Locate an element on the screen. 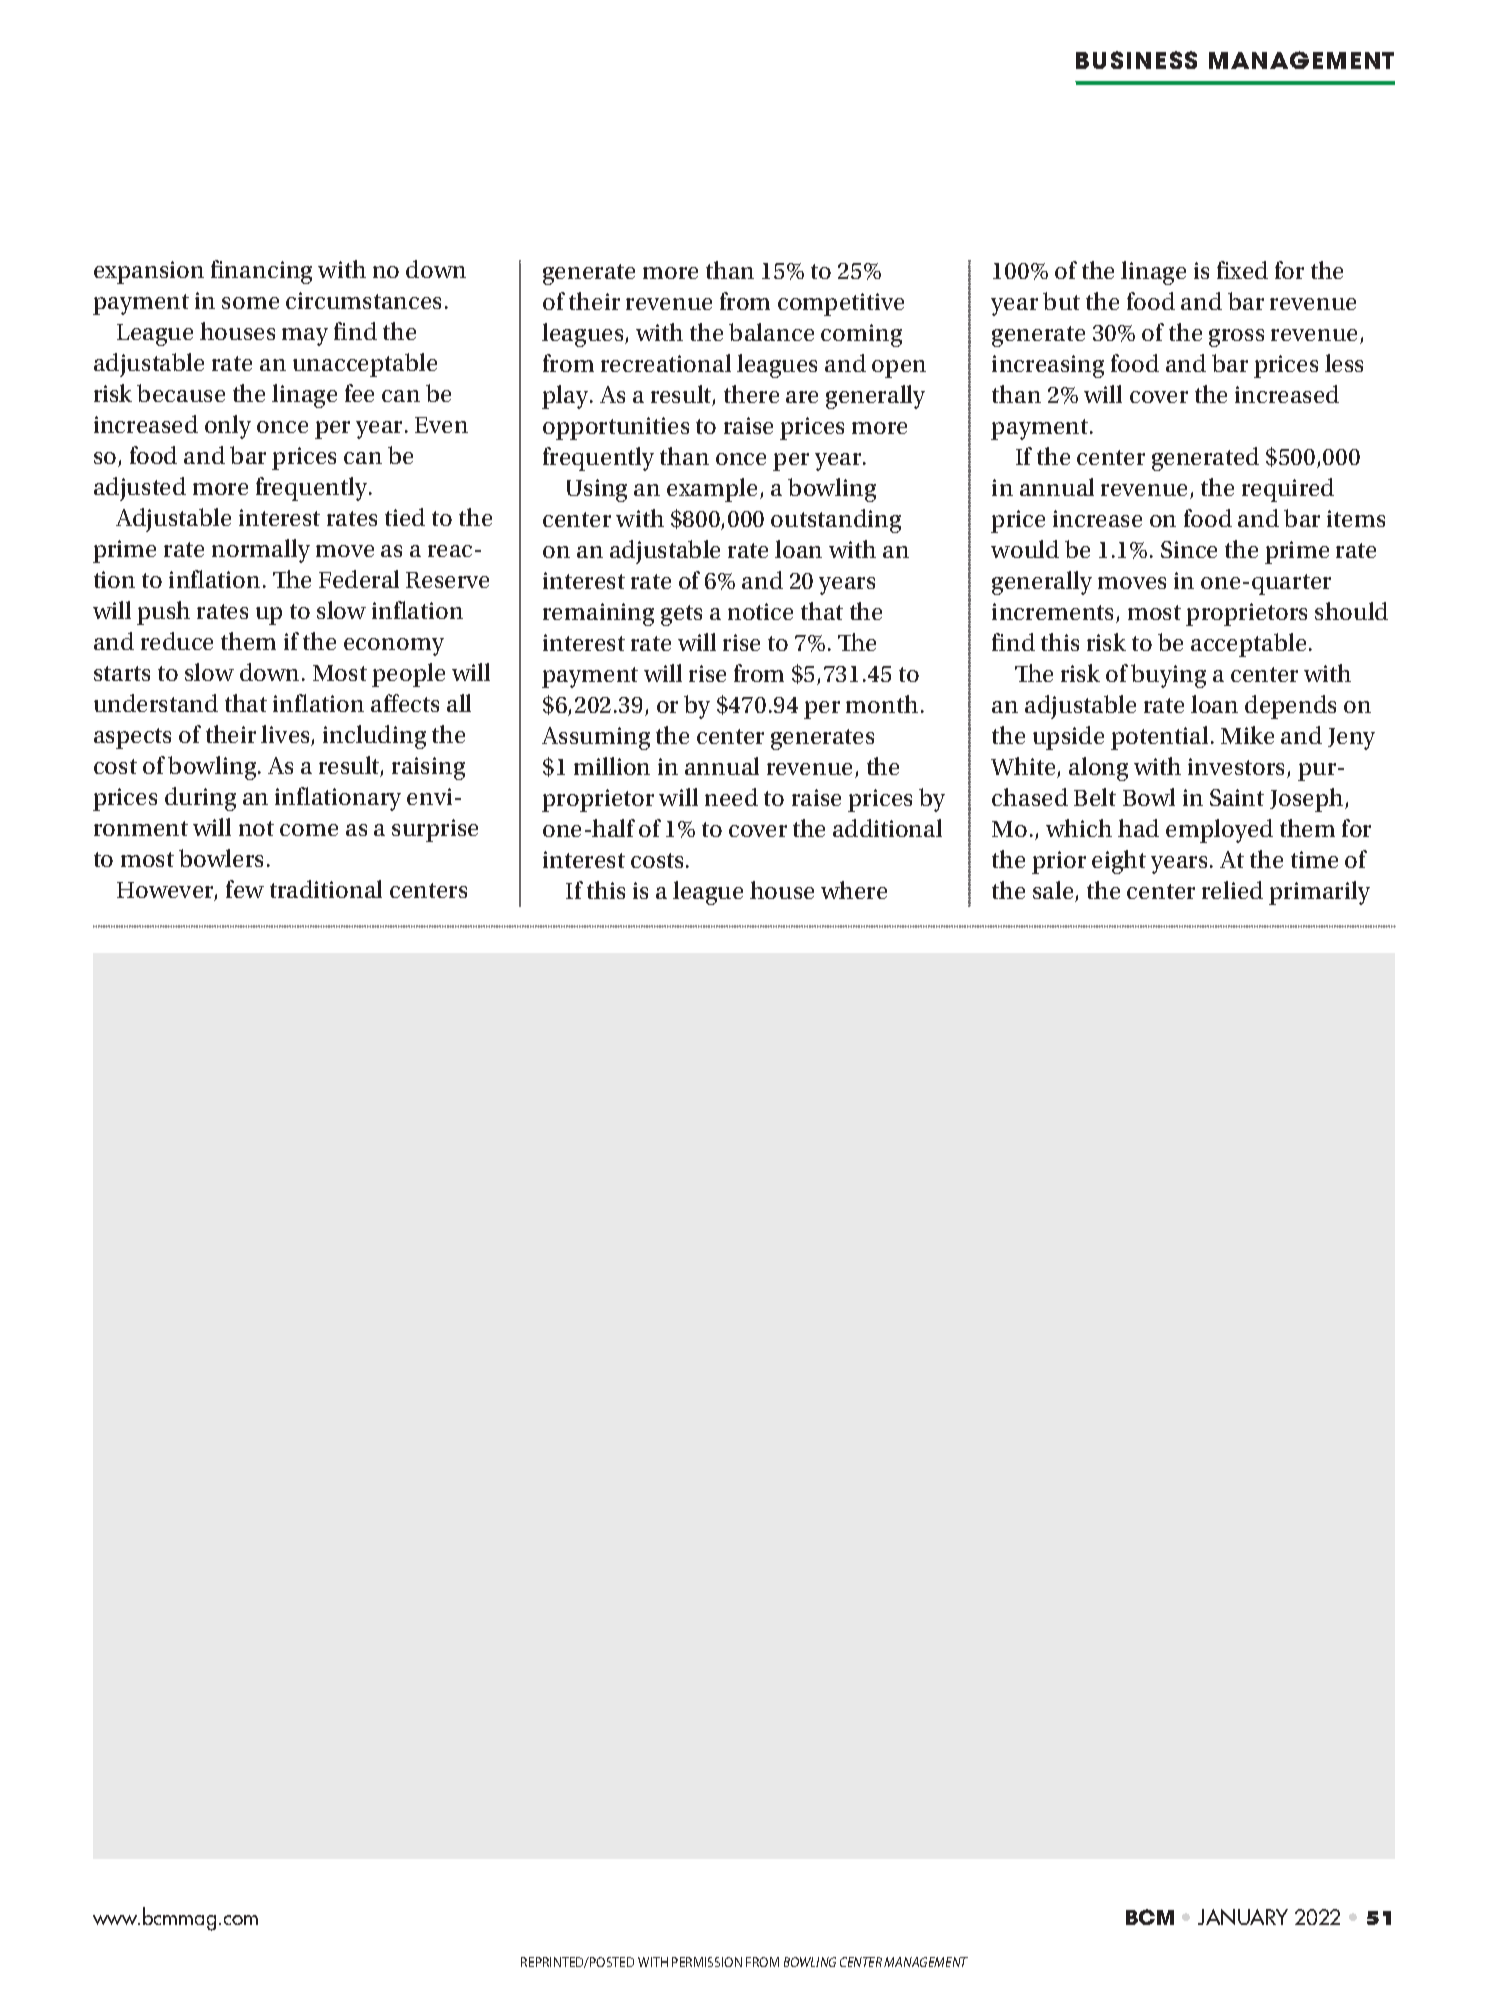 This screenshot has height=1999, width=1488. few is located at coordinates (245, 889).
